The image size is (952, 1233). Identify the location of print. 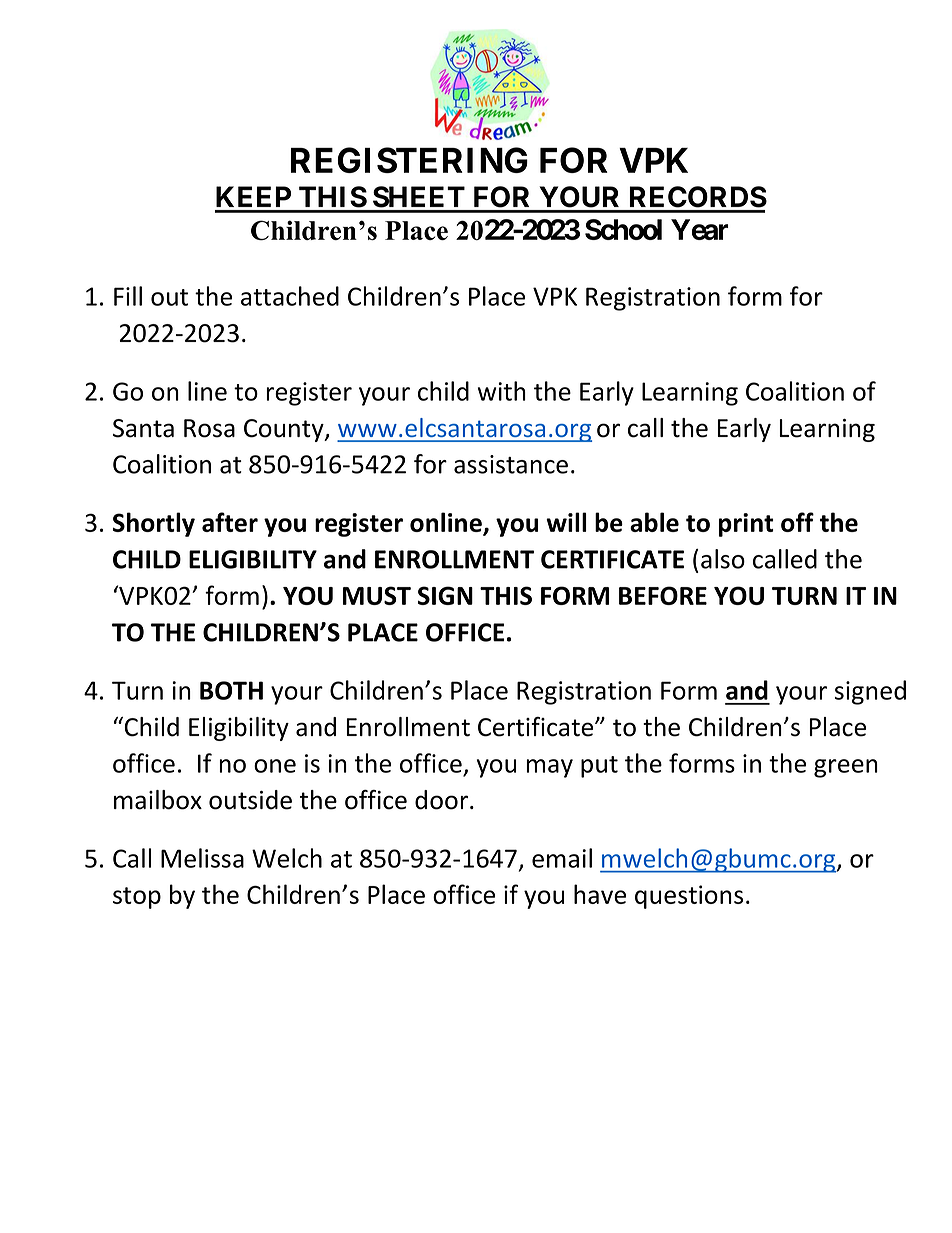
(746, 525).
